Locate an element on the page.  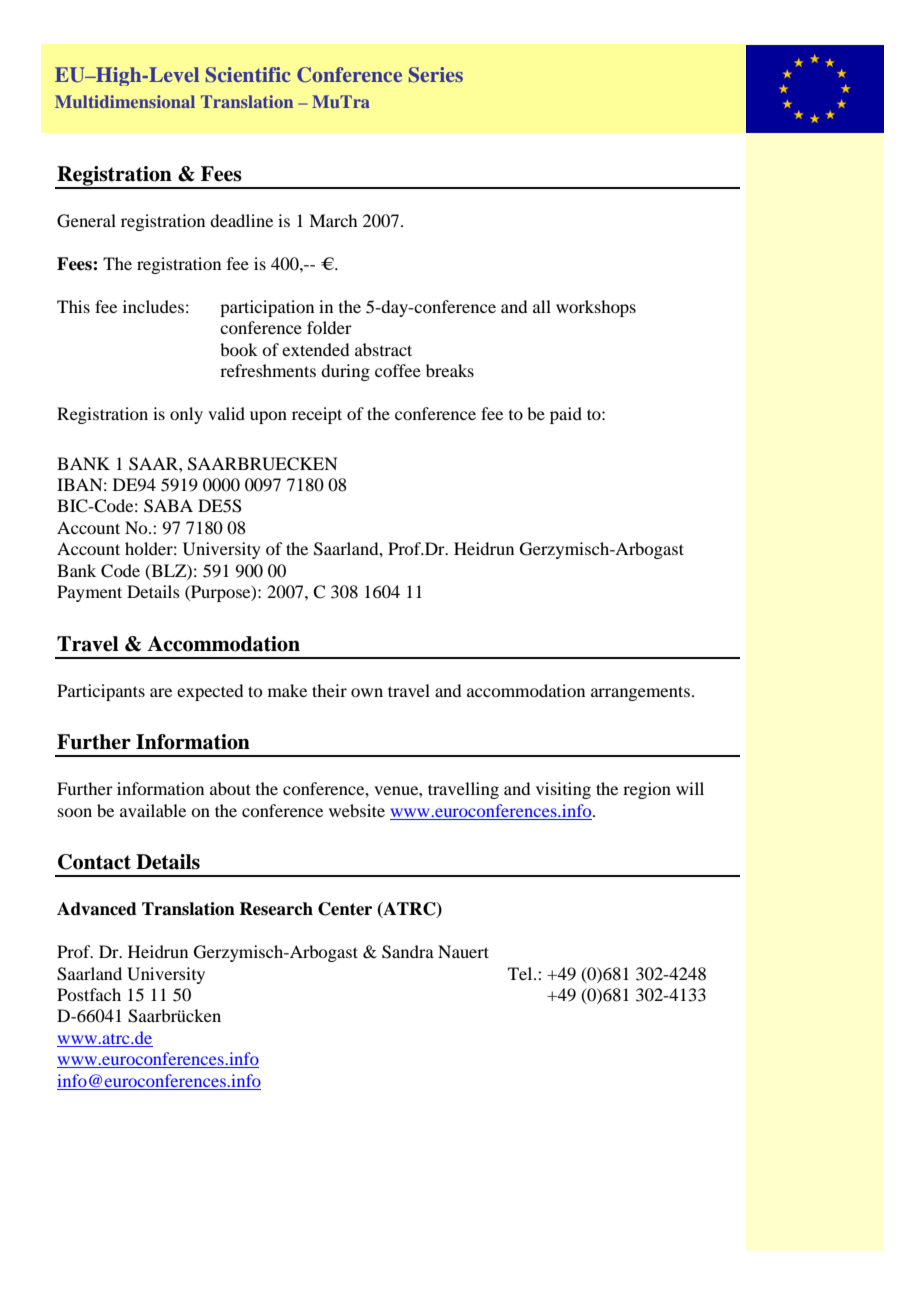
only is located at coordinates (186, 415).
